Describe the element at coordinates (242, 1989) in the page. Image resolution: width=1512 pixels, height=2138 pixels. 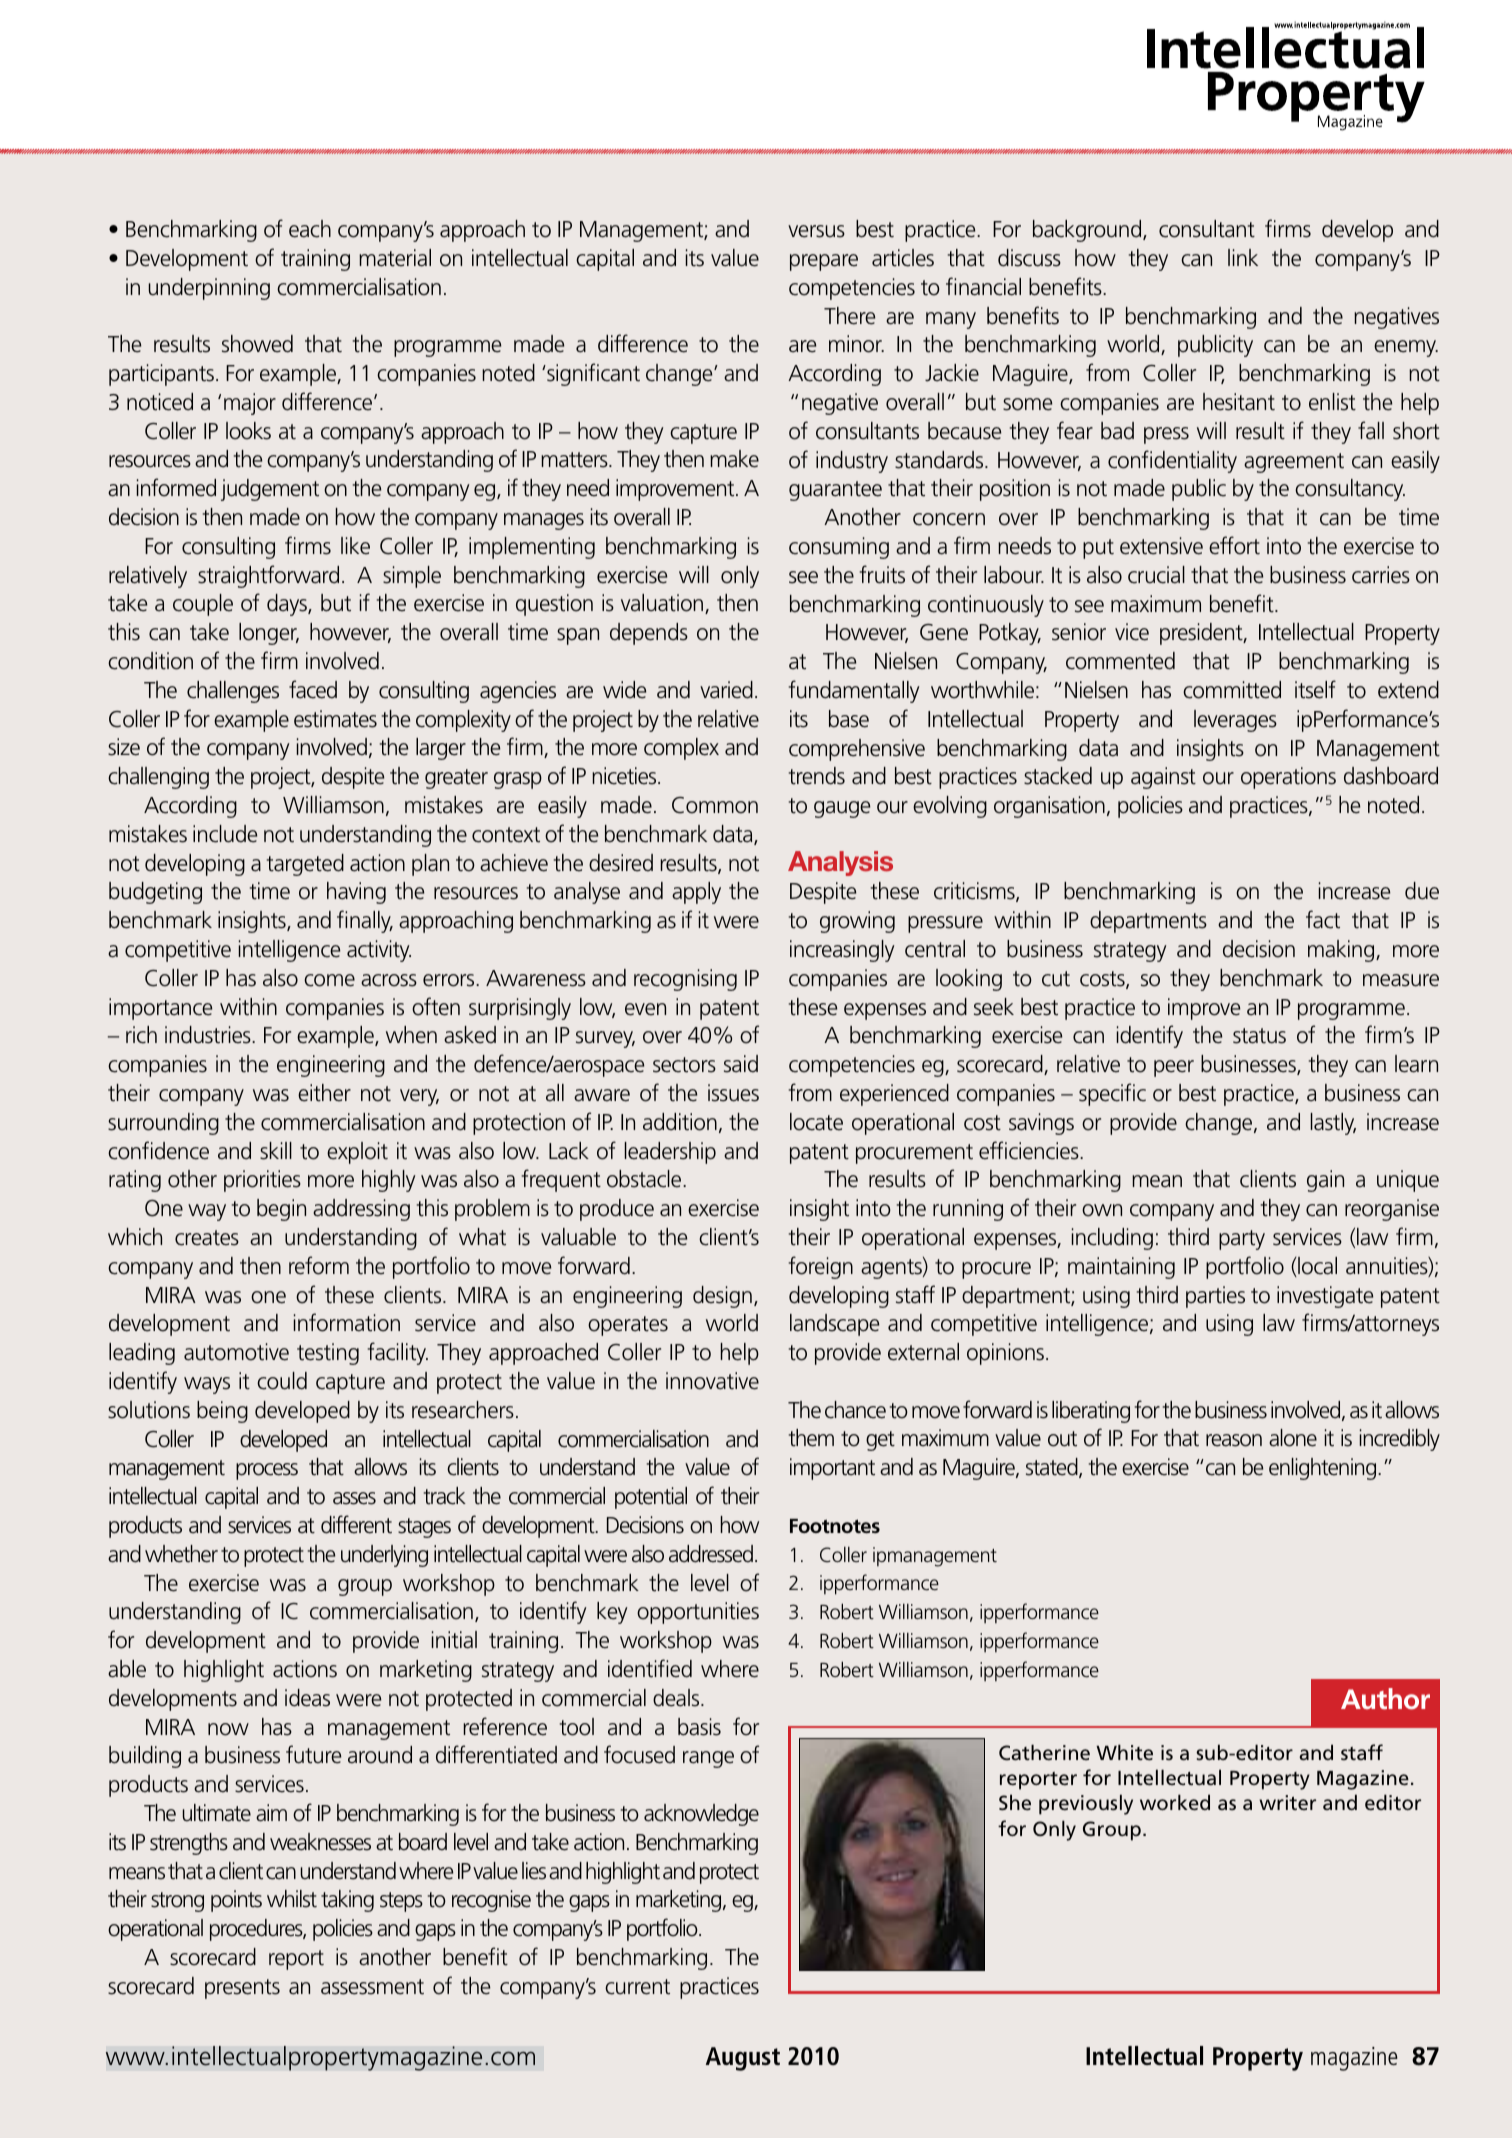
I see `presents` at that location.
